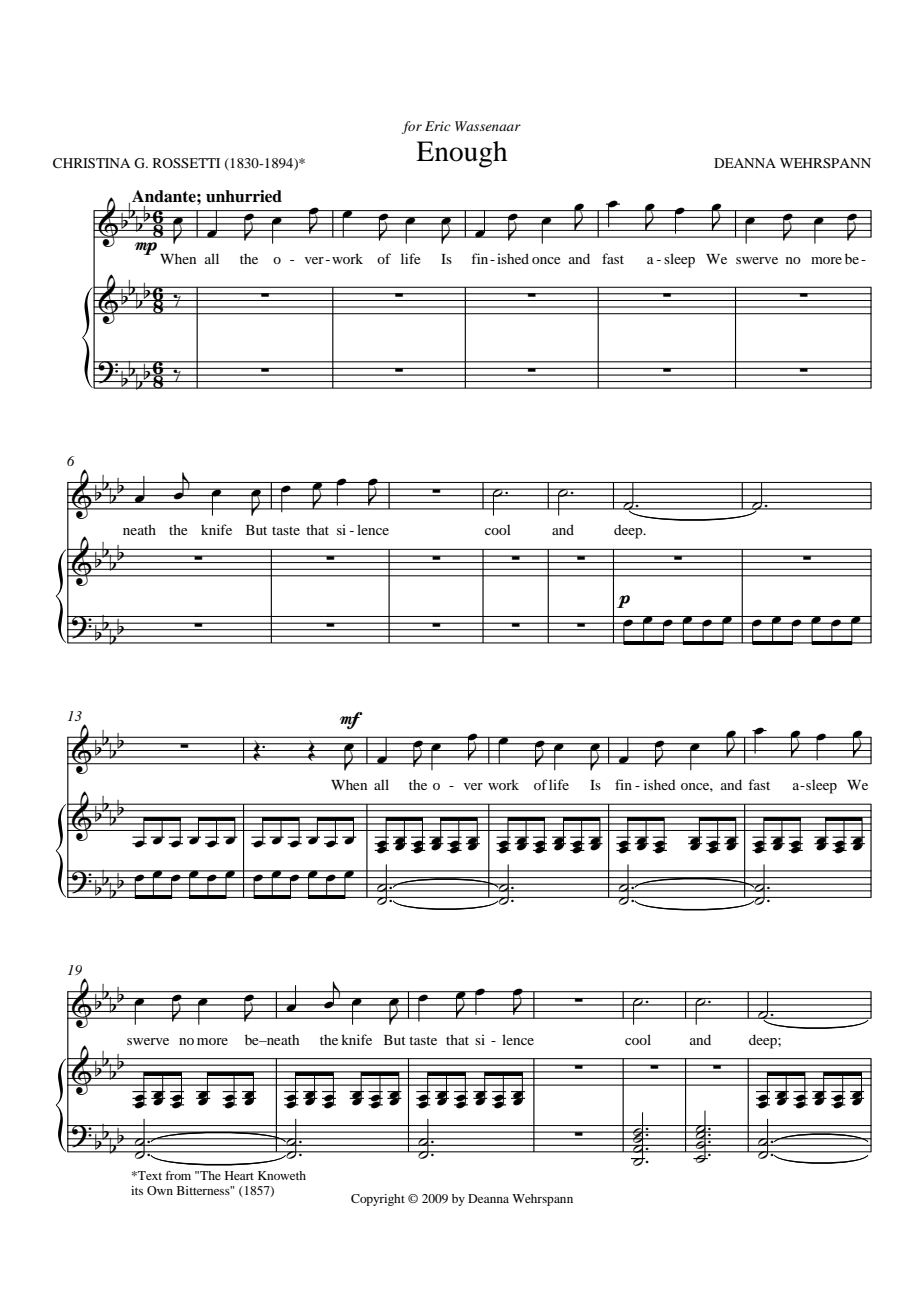  I want to click on CHRISTINA, so click(91, 163).
